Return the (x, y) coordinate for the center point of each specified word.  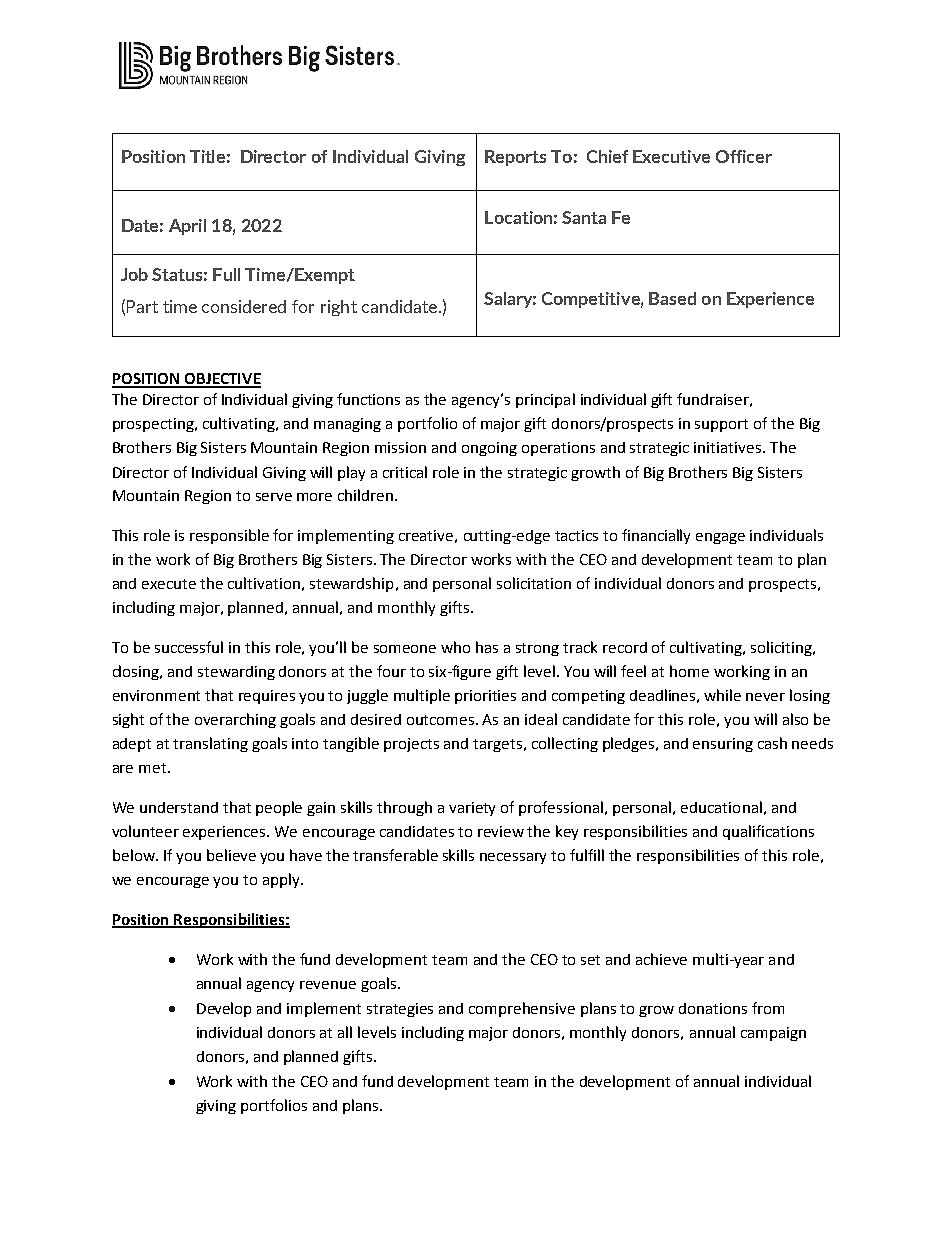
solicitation (534, 583)
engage (720, 538)
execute (169, 584)
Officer (744, 156)
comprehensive (522, 1009)
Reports (515, 158)
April (187, 227)
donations (713, 1008)
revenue (328, 985)
